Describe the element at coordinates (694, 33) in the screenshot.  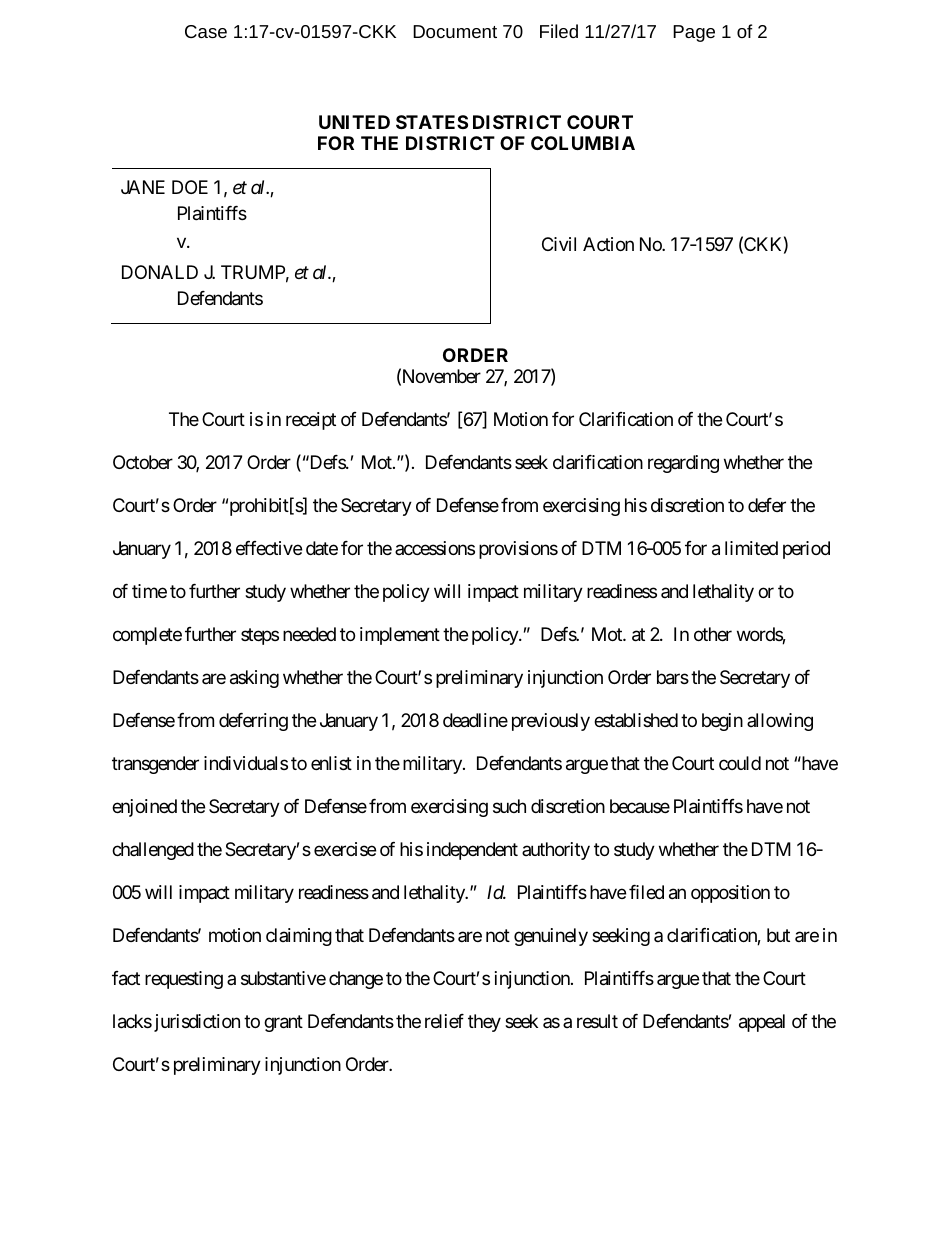
I see `Page` at that location.
